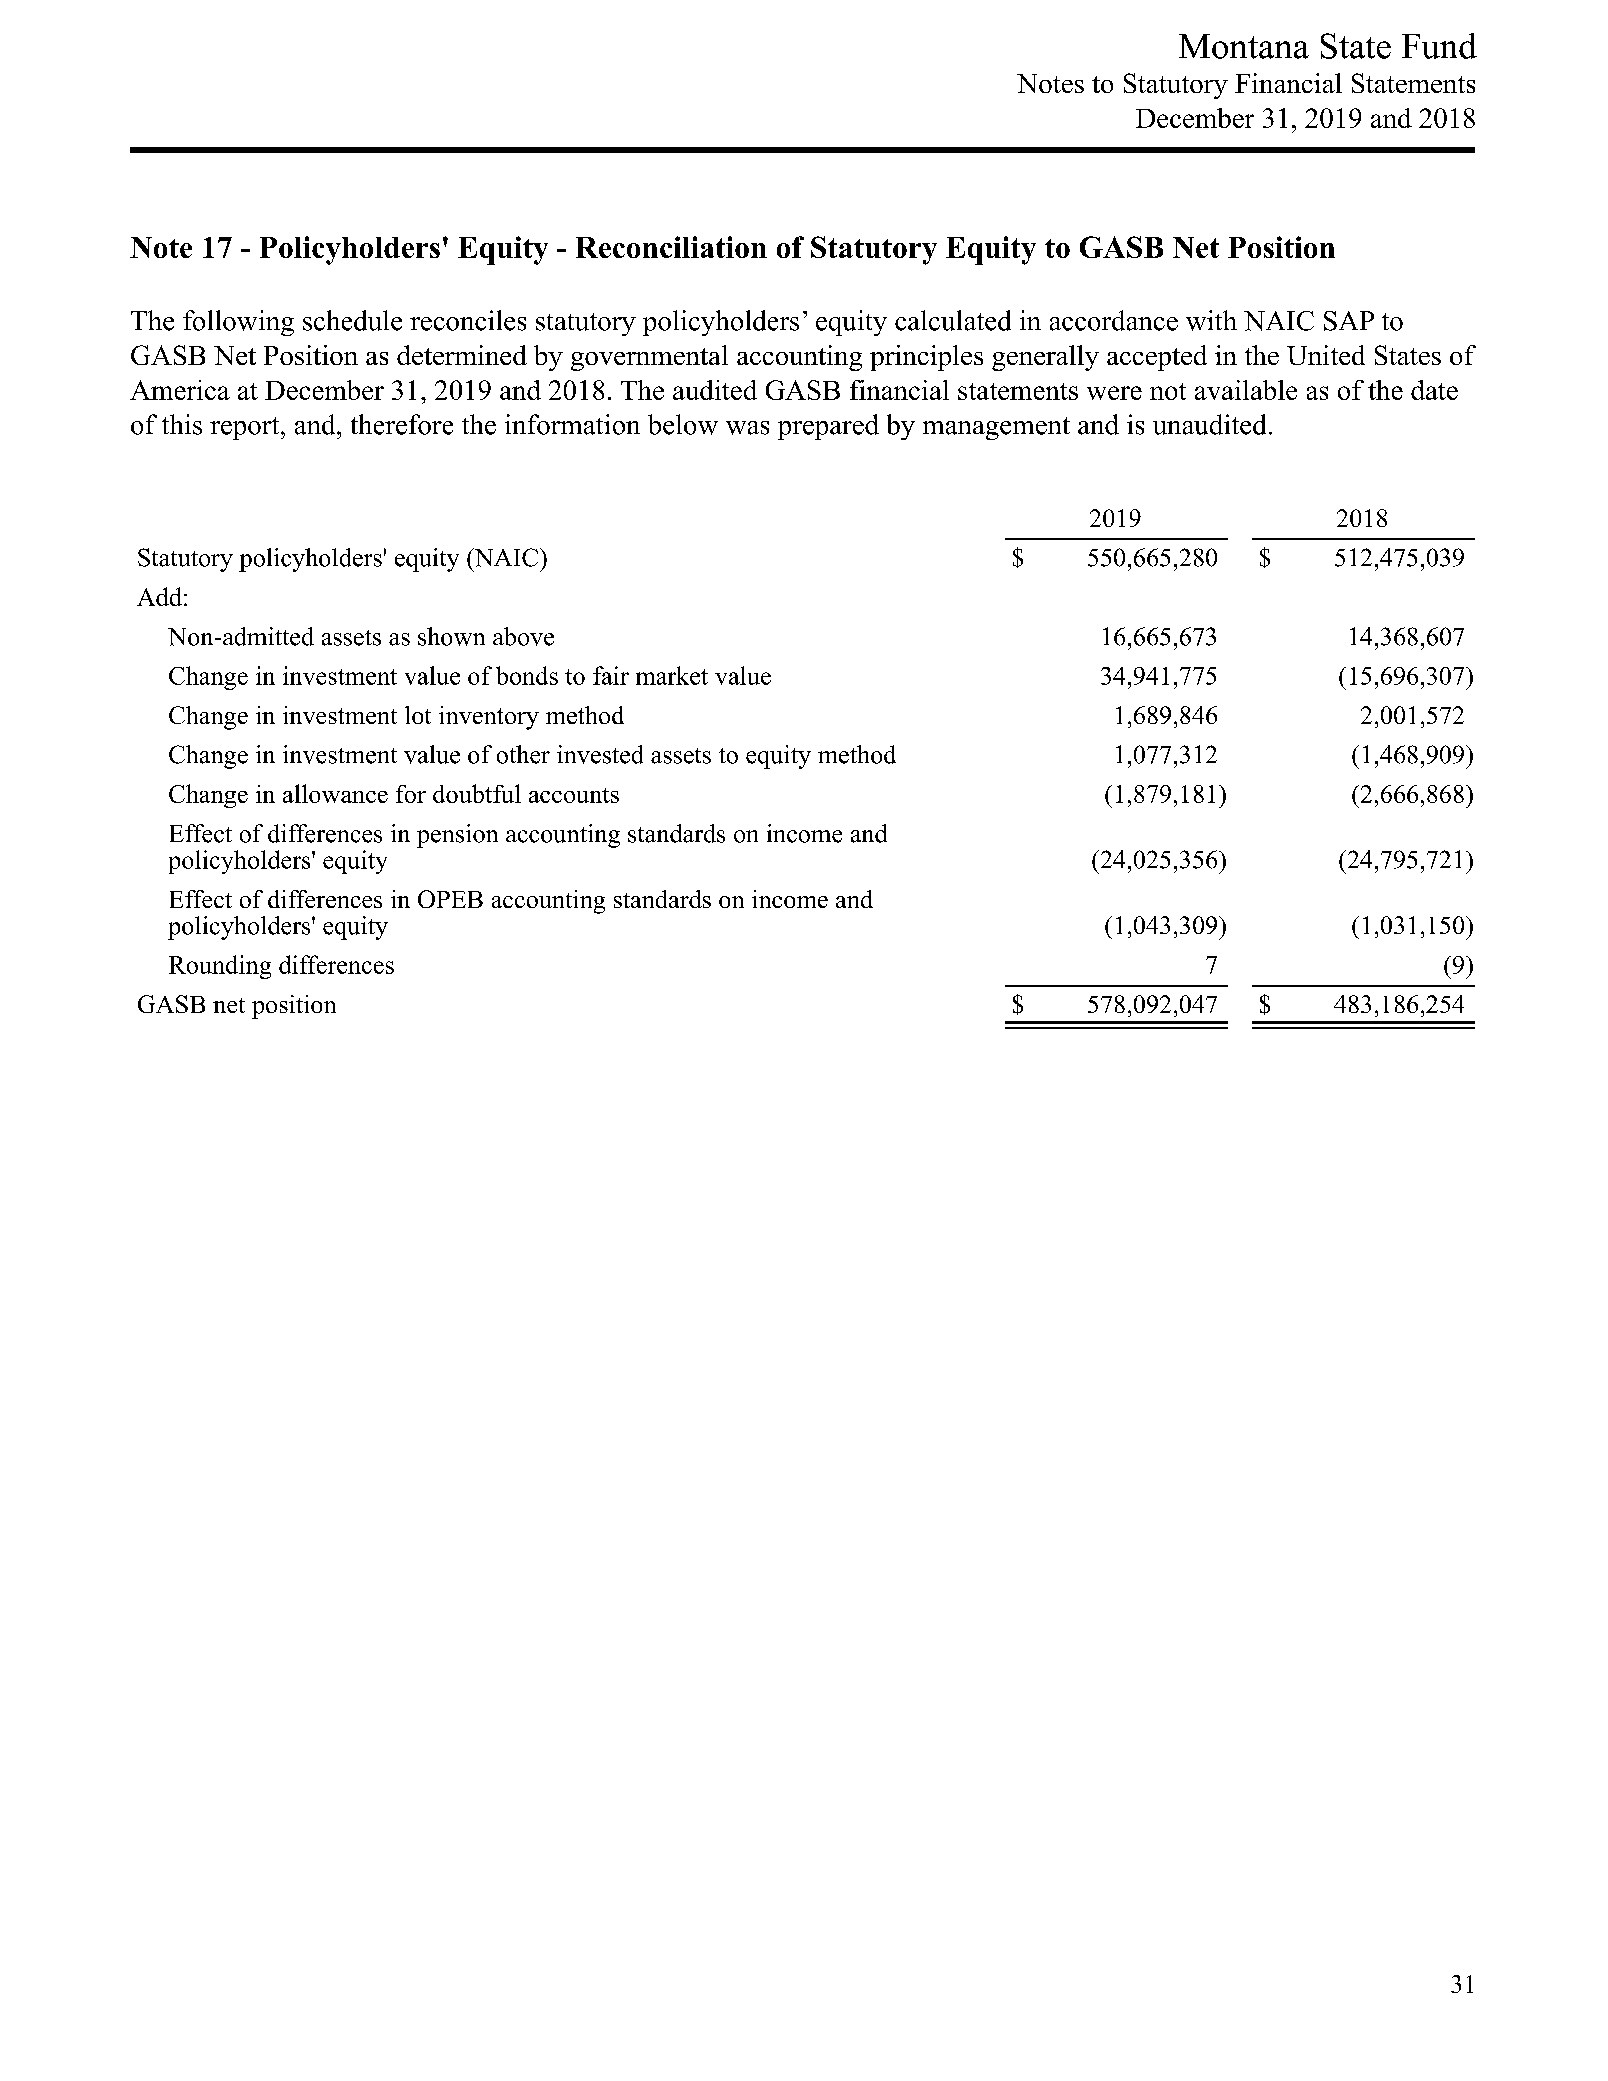 Image resolution: width=1608 pixels, height=2081 pixels. I want to click on Rounding, so click(220, 967).
